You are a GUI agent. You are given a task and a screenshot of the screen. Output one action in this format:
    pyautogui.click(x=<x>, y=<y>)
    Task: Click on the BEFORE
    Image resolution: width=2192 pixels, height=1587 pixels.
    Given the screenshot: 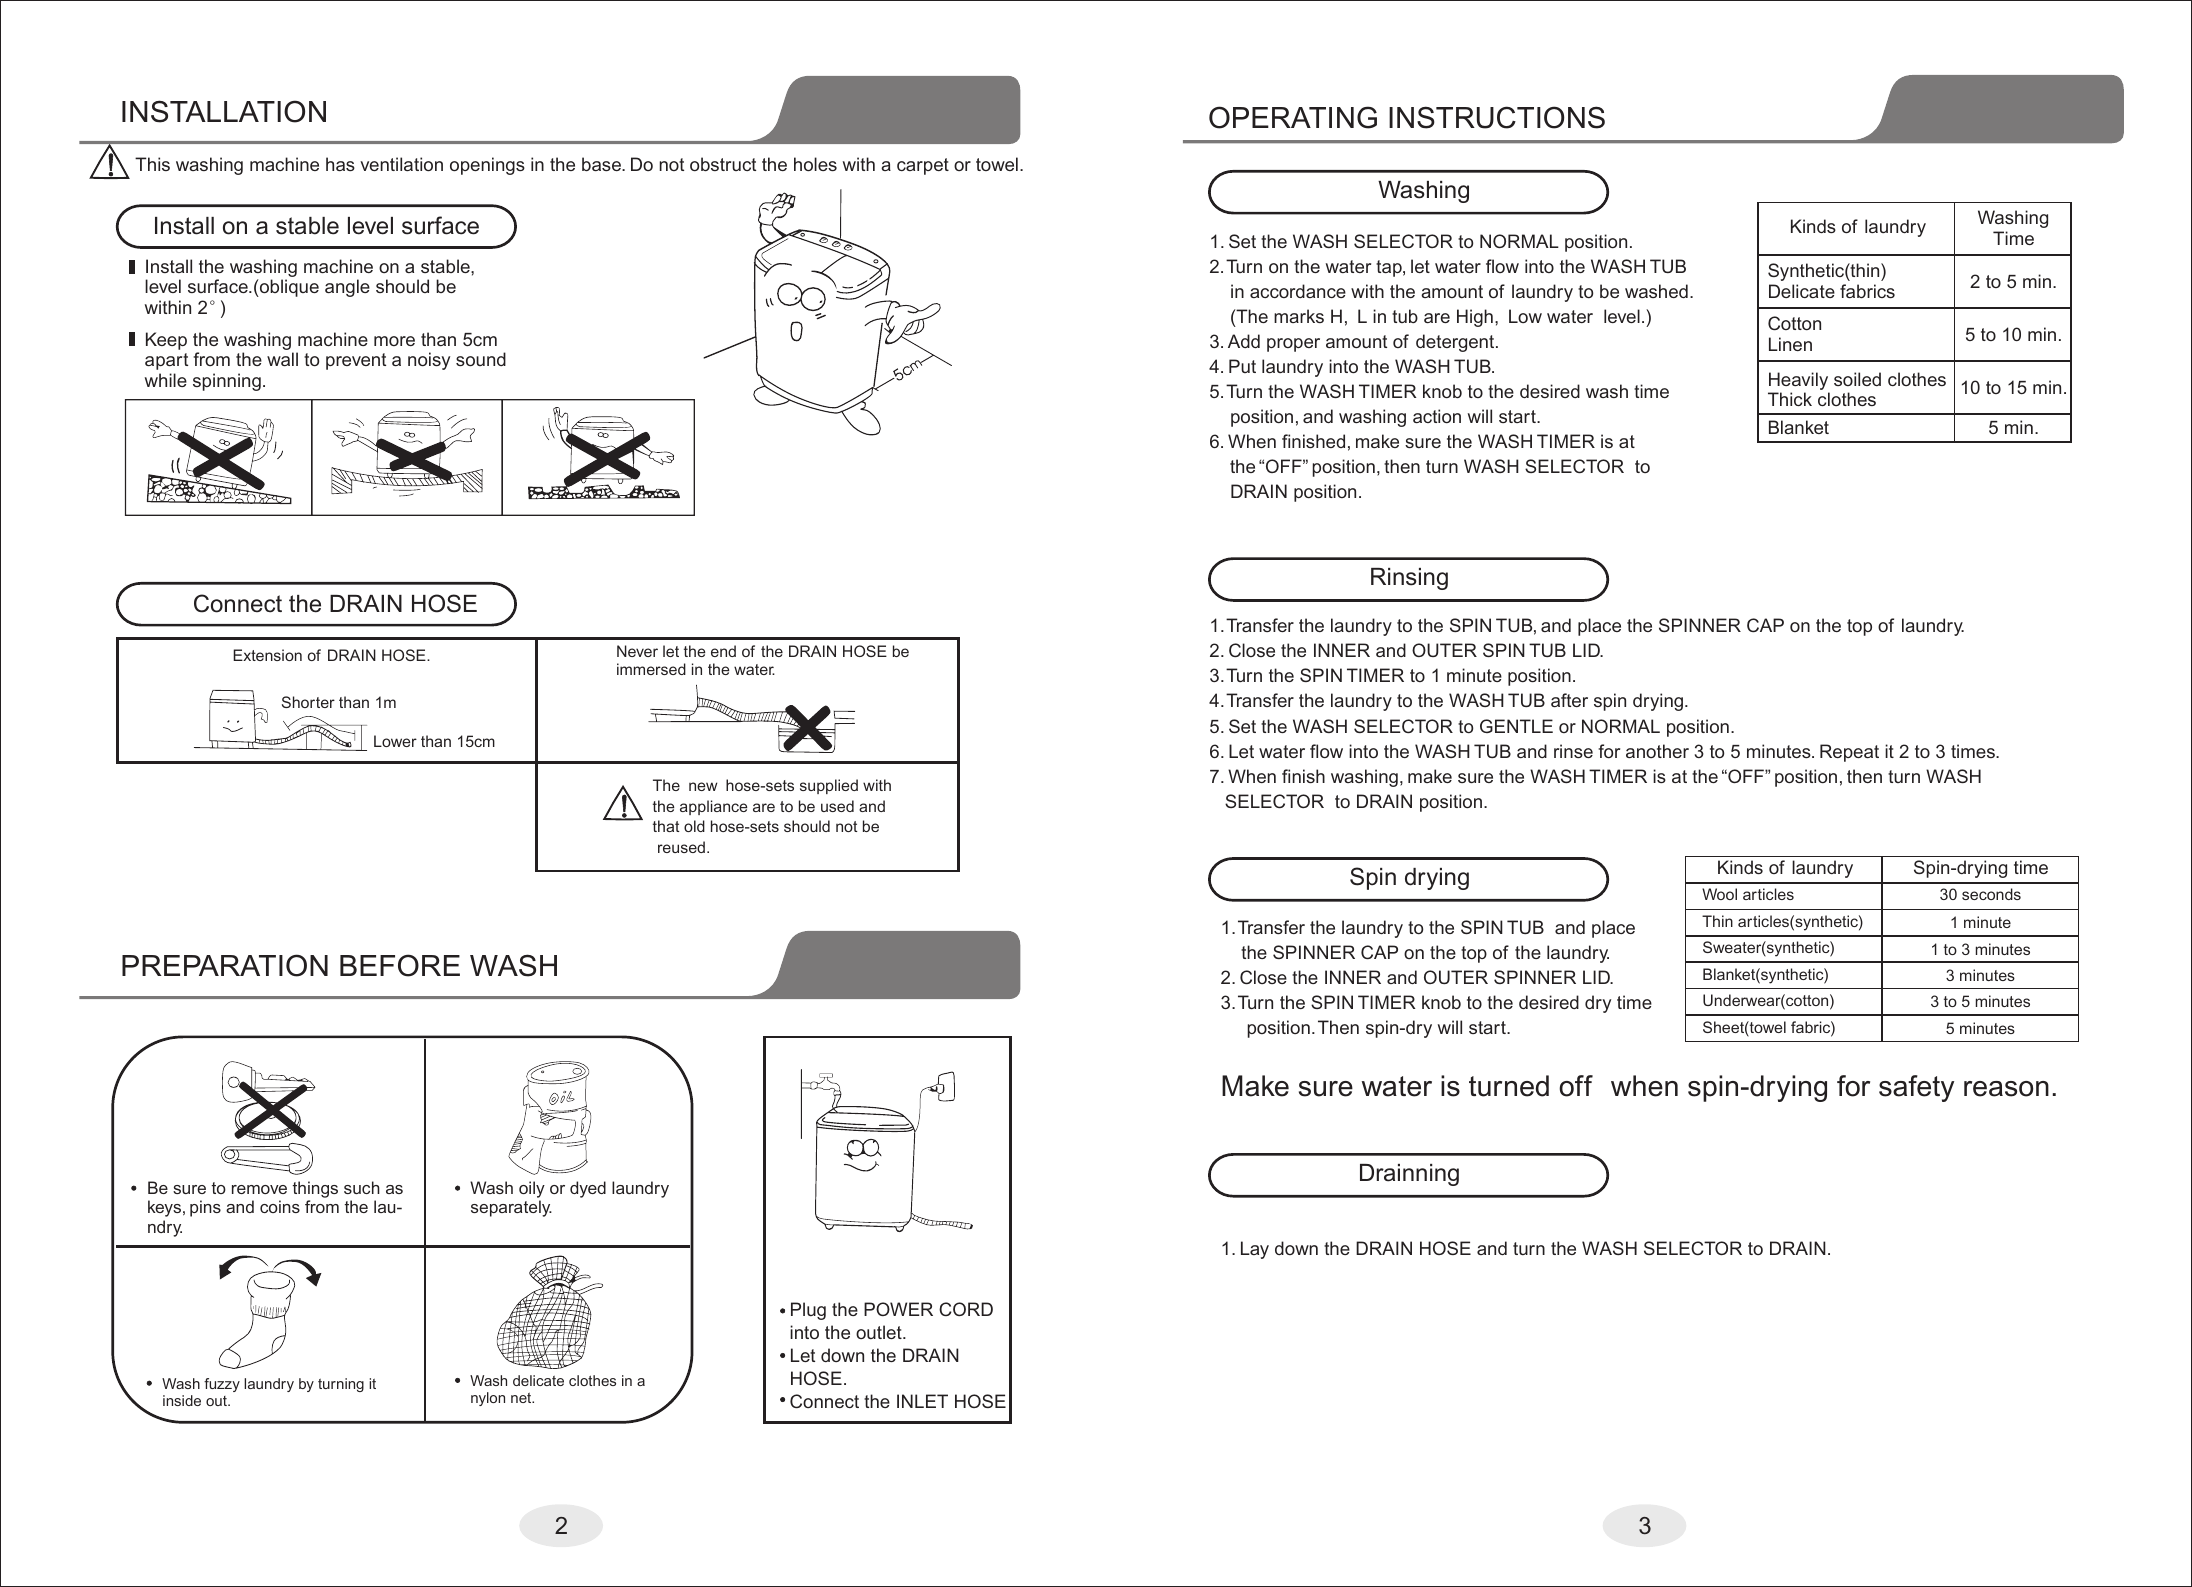 What is the action you would take?
    pyautogui.click(x=400, y=965)
